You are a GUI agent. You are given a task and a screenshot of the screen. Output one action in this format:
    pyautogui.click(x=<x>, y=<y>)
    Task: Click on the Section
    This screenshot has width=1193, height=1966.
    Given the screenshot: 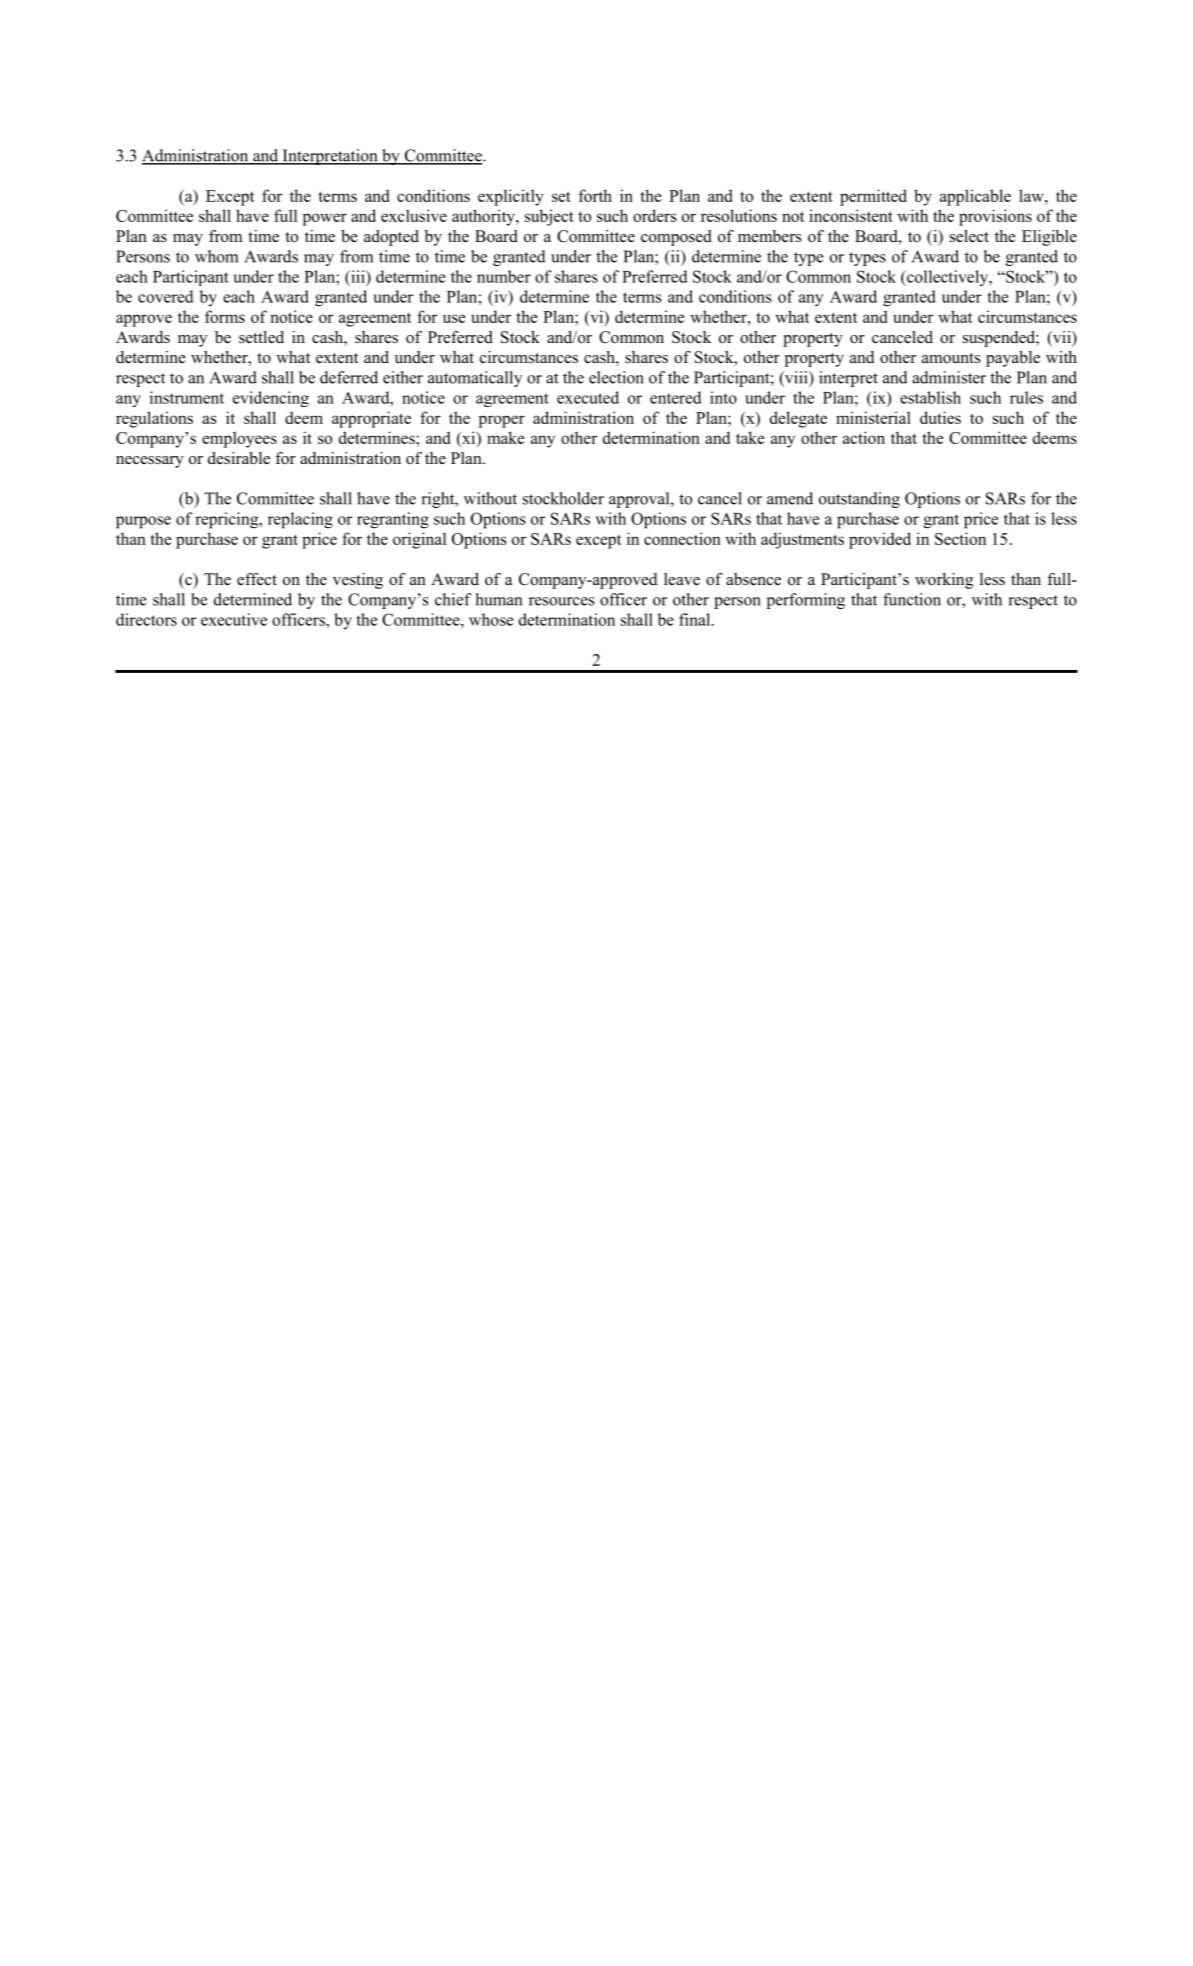 What is the action you would take?
    pyautogui.click(x=960, y=538)
